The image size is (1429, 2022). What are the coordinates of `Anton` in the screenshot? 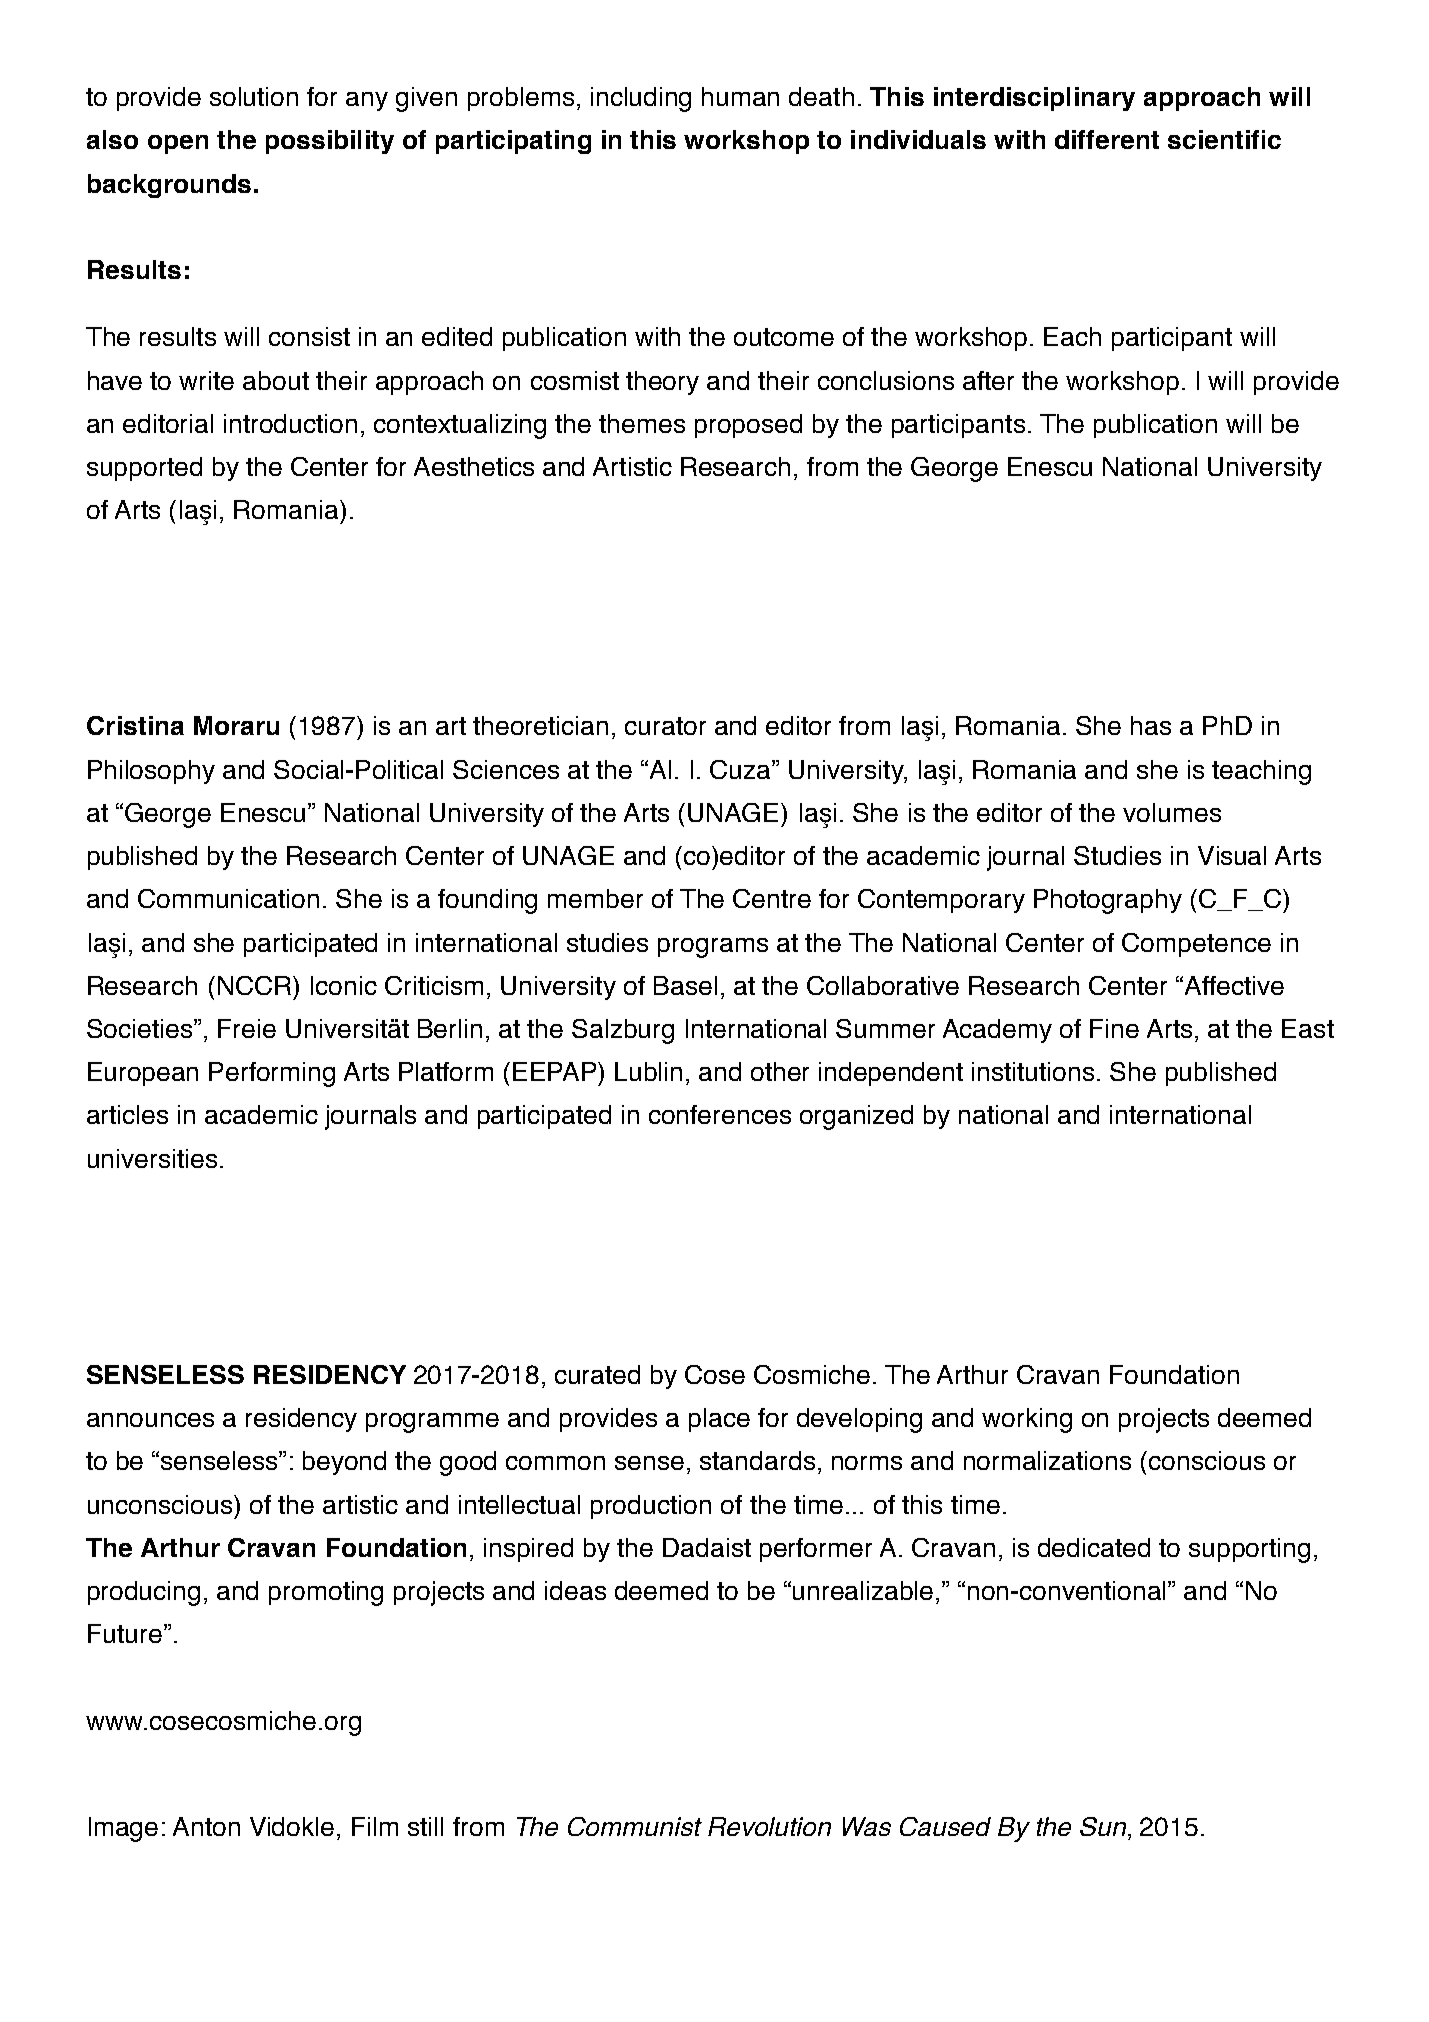 It's located at (206, 1826).
